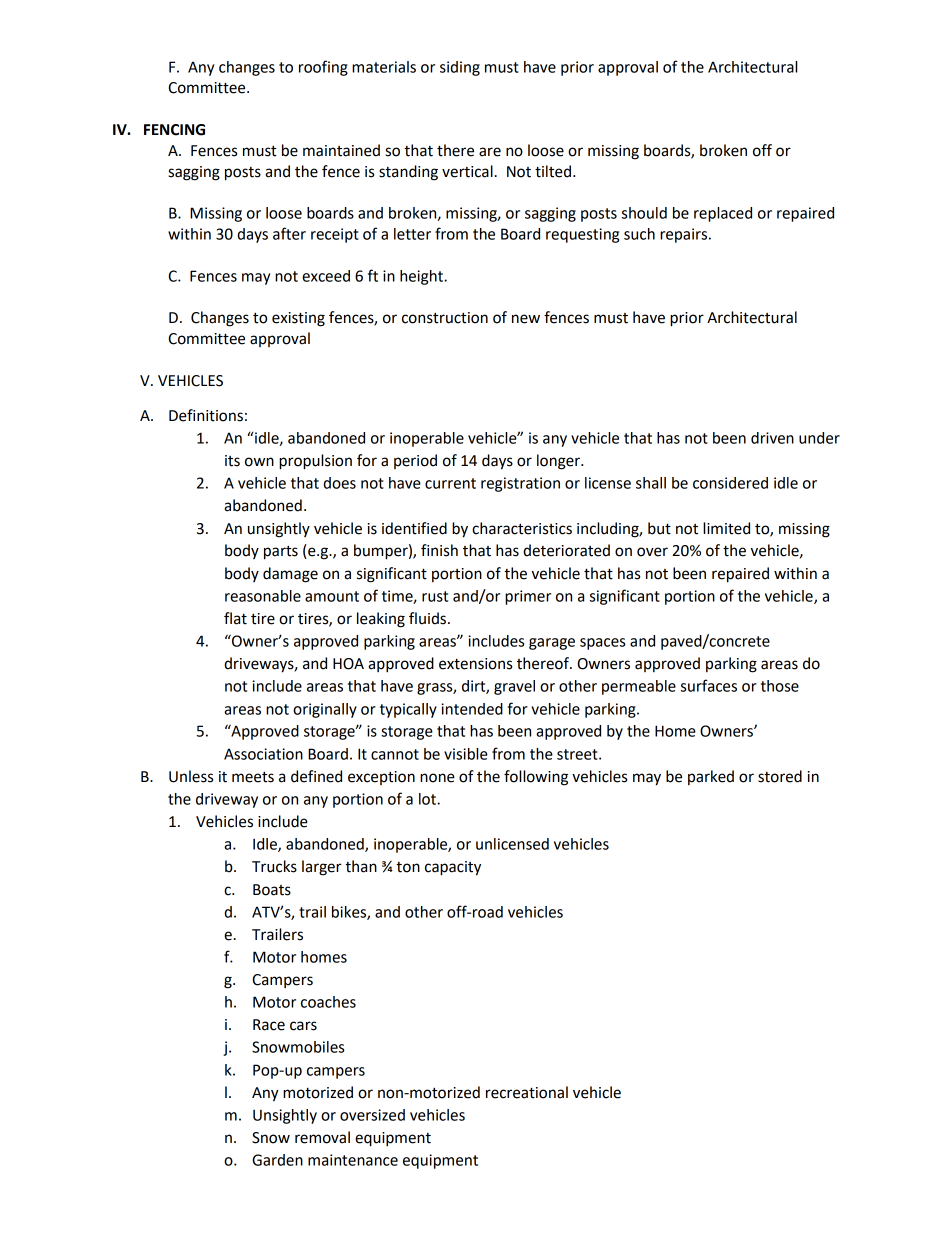 The image size is (952, 1233). What do you see at coordinates (277, 1160) in the page?
I see `Garden` at bounding box center [277, 1160].
